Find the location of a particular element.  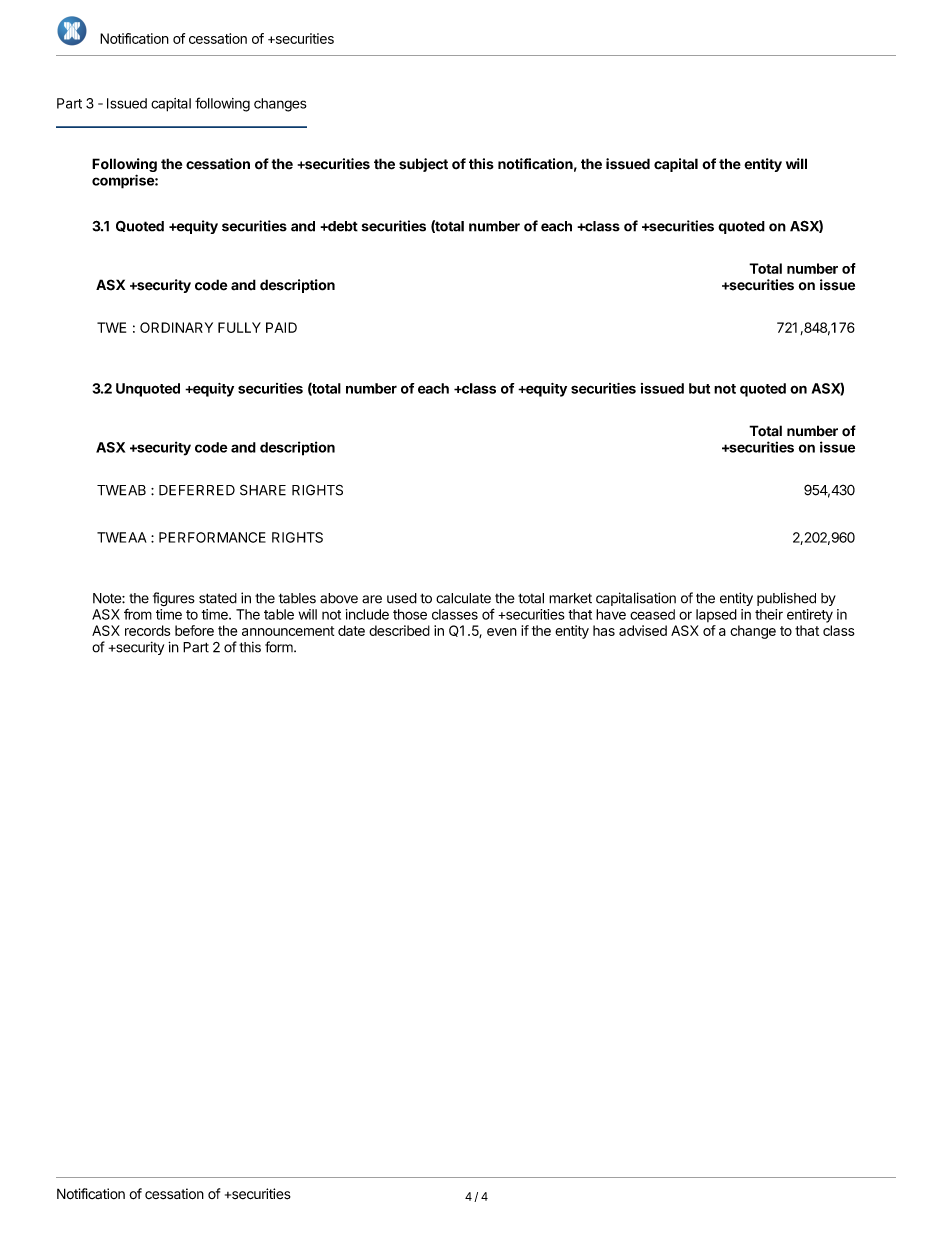

ORDINARY is located at coordinates (176, 327).
